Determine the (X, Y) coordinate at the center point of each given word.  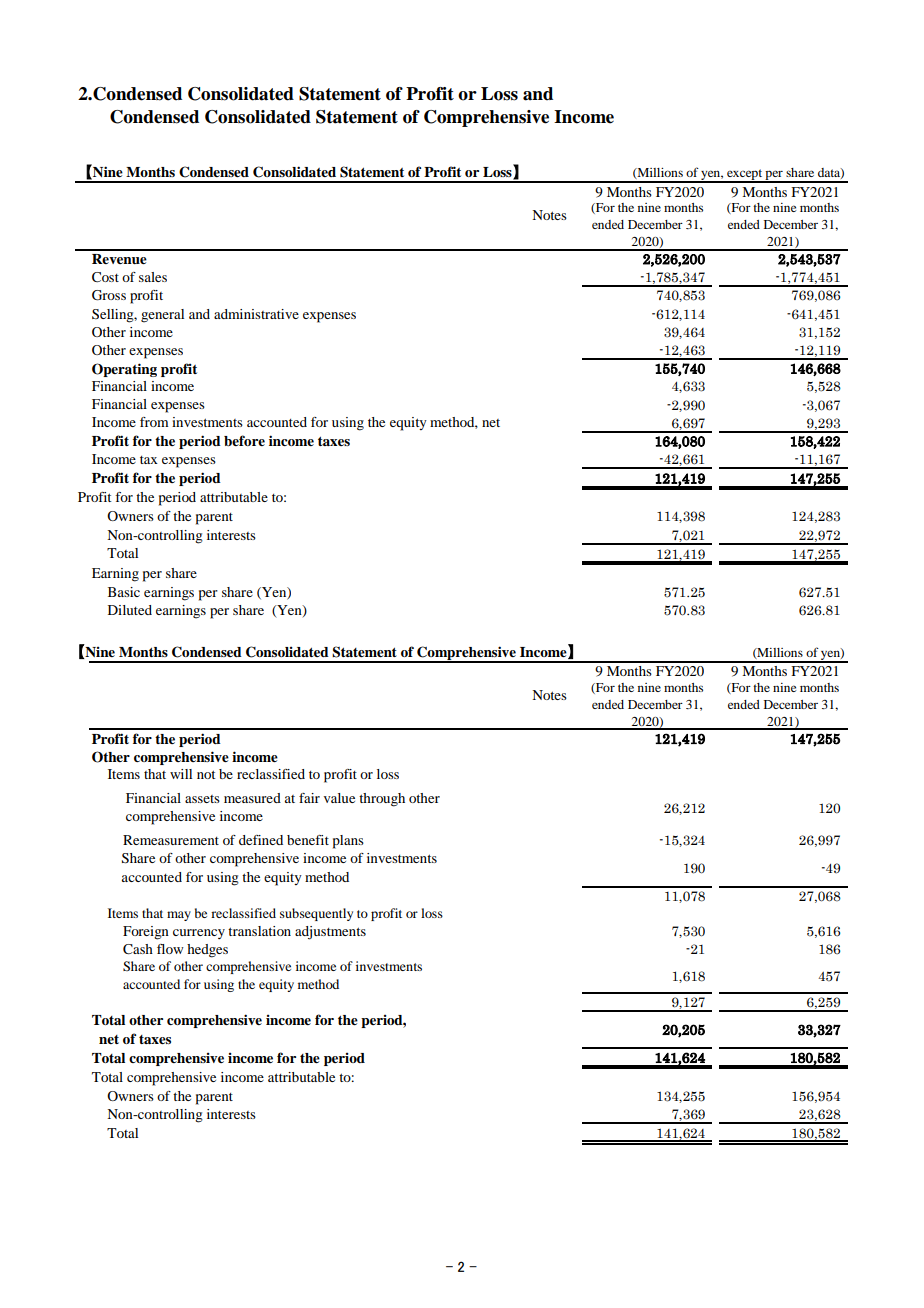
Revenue (119, 259)
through (382, 800)
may (179, 916)
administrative (256, 314)
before (244, 440)
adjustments (330, 933)
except (744, 176)
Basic (124, 592)
